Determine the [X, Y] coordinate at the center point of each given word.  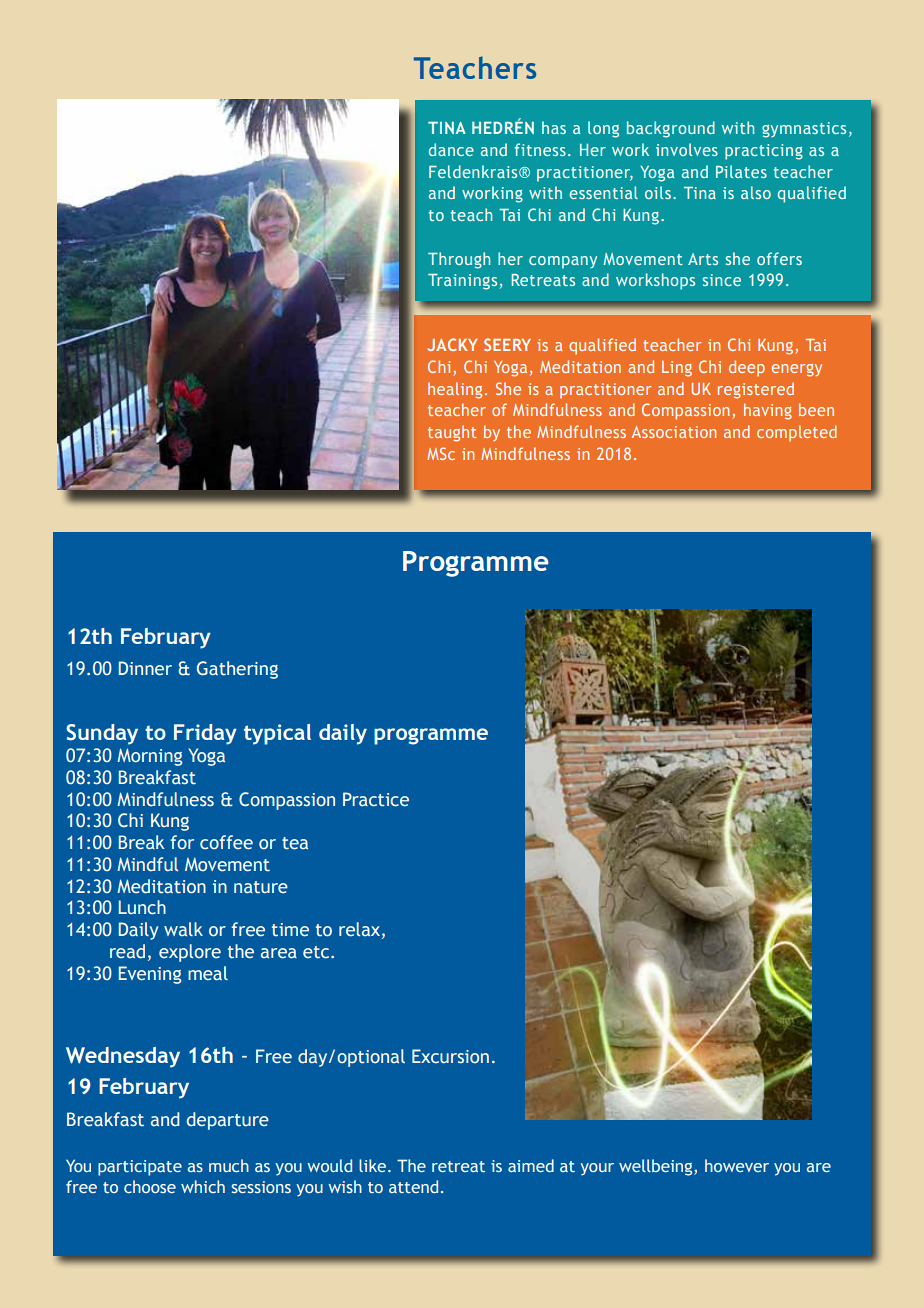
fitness [540, 149]
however [737, 1165]
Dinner [145, 668]
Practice [376, 799]
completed [797, 433]
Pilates [741, 171]
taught [452, 433]
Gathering [237, 670]
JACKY [452, 344]
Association [674, 432]
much [229, 1165]
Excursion [450, 1056]
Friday [205, 734]
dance [451, 149]
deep [747, 368]
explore [190, 953]
